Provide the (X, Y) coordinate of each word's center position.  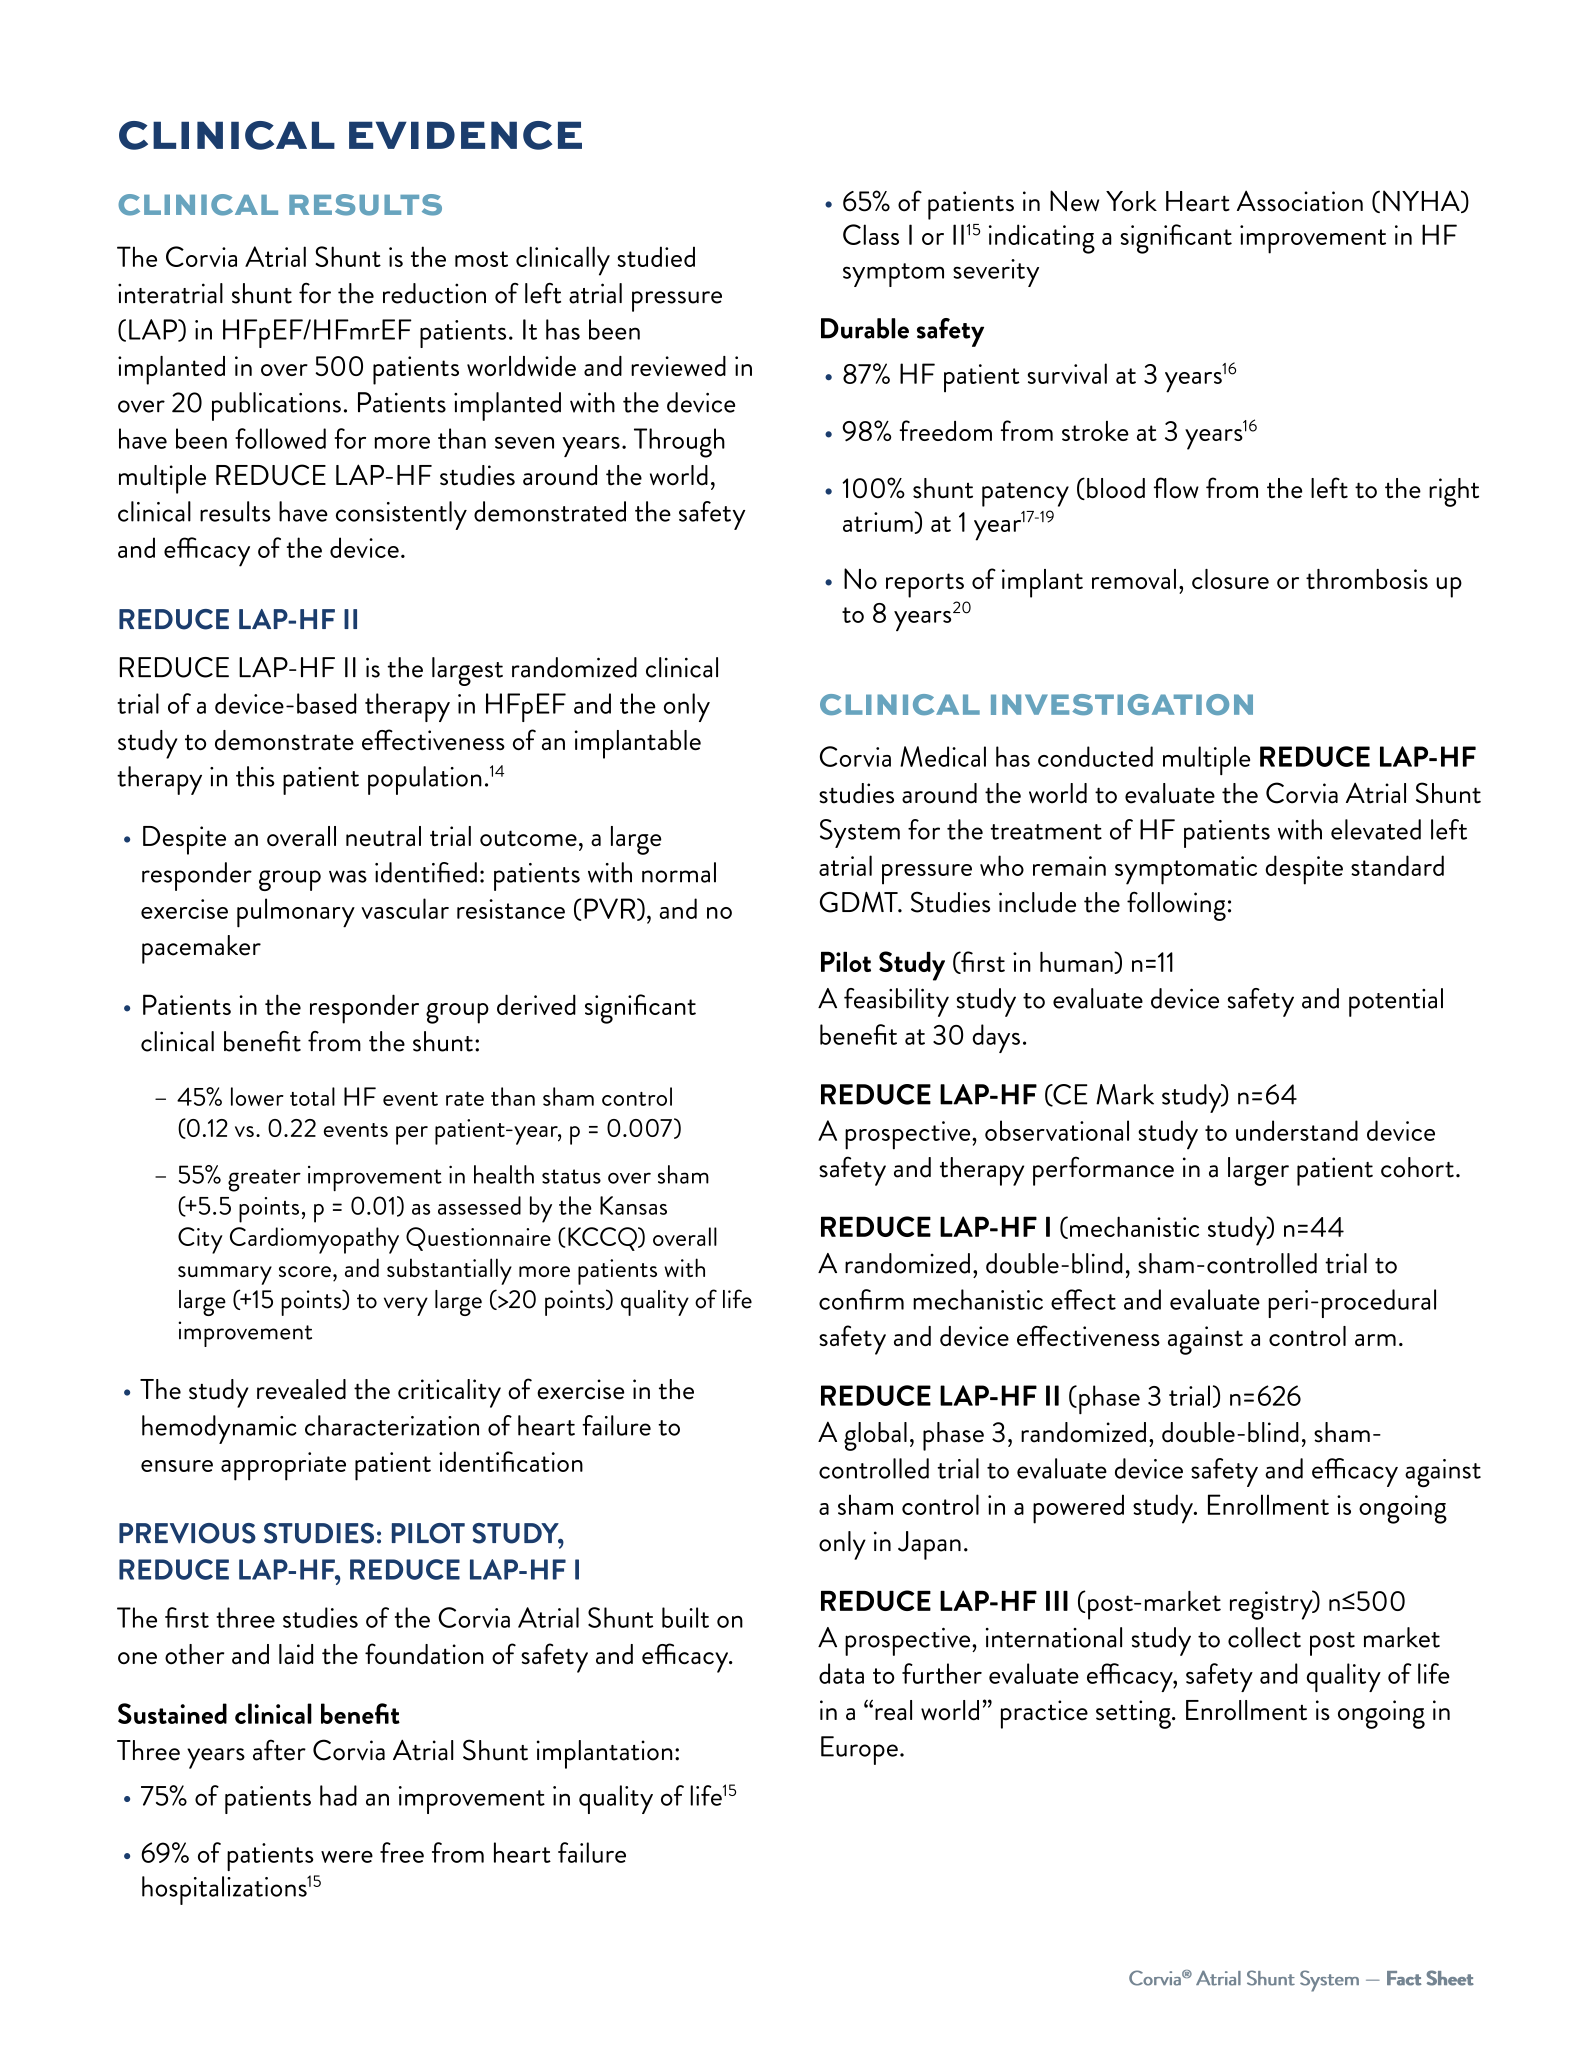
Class (871, 234)
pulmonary (296, 913)
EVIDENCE (465, 135)
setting (1134, 1714)
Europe (859, 1750)
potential (1396, 1002)
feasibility (896, 1002)
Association (1300, 201)
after (279, 1750)
